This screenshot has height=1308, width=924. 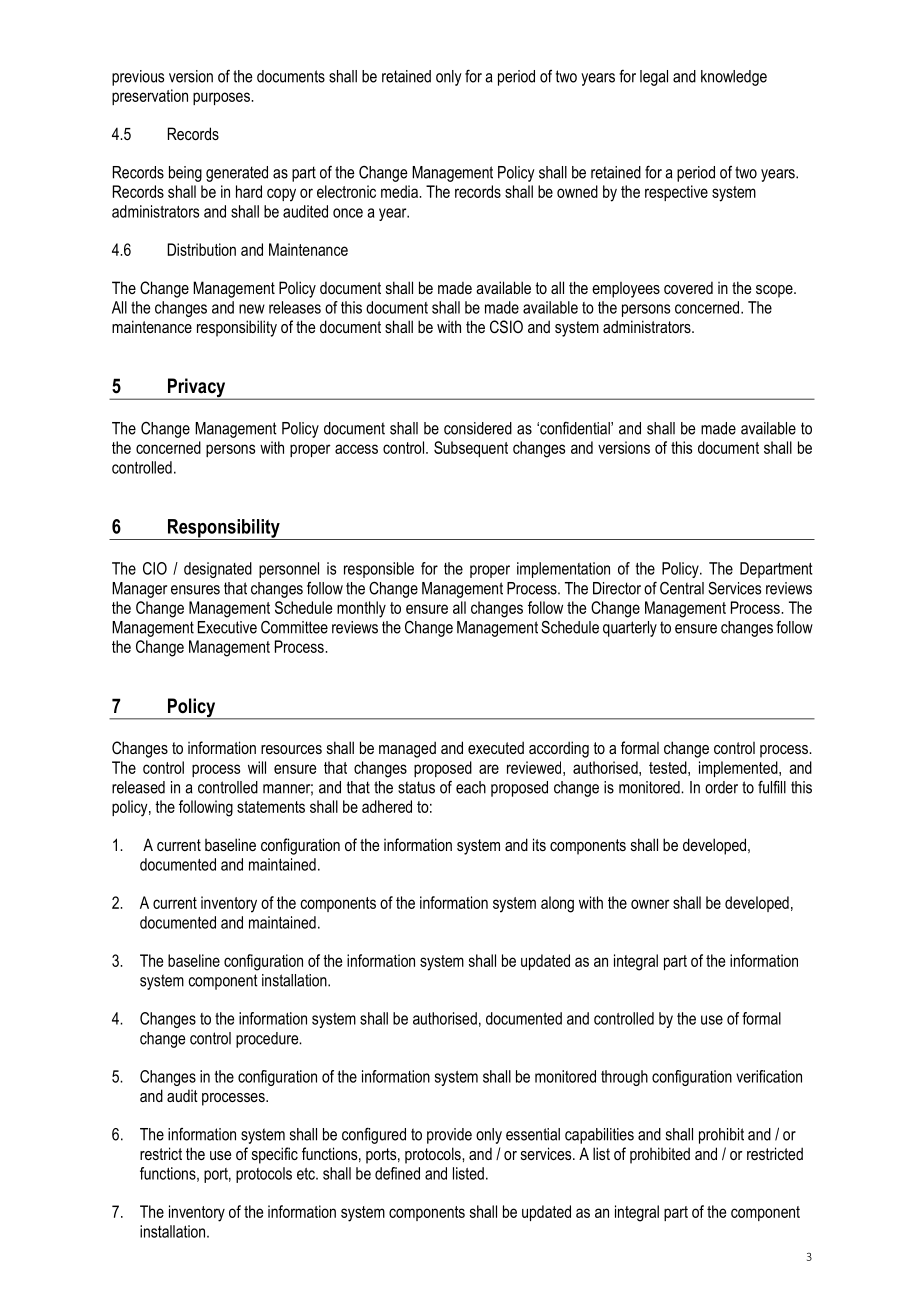 I want to click on monthly, so click(x=361, y=609).
